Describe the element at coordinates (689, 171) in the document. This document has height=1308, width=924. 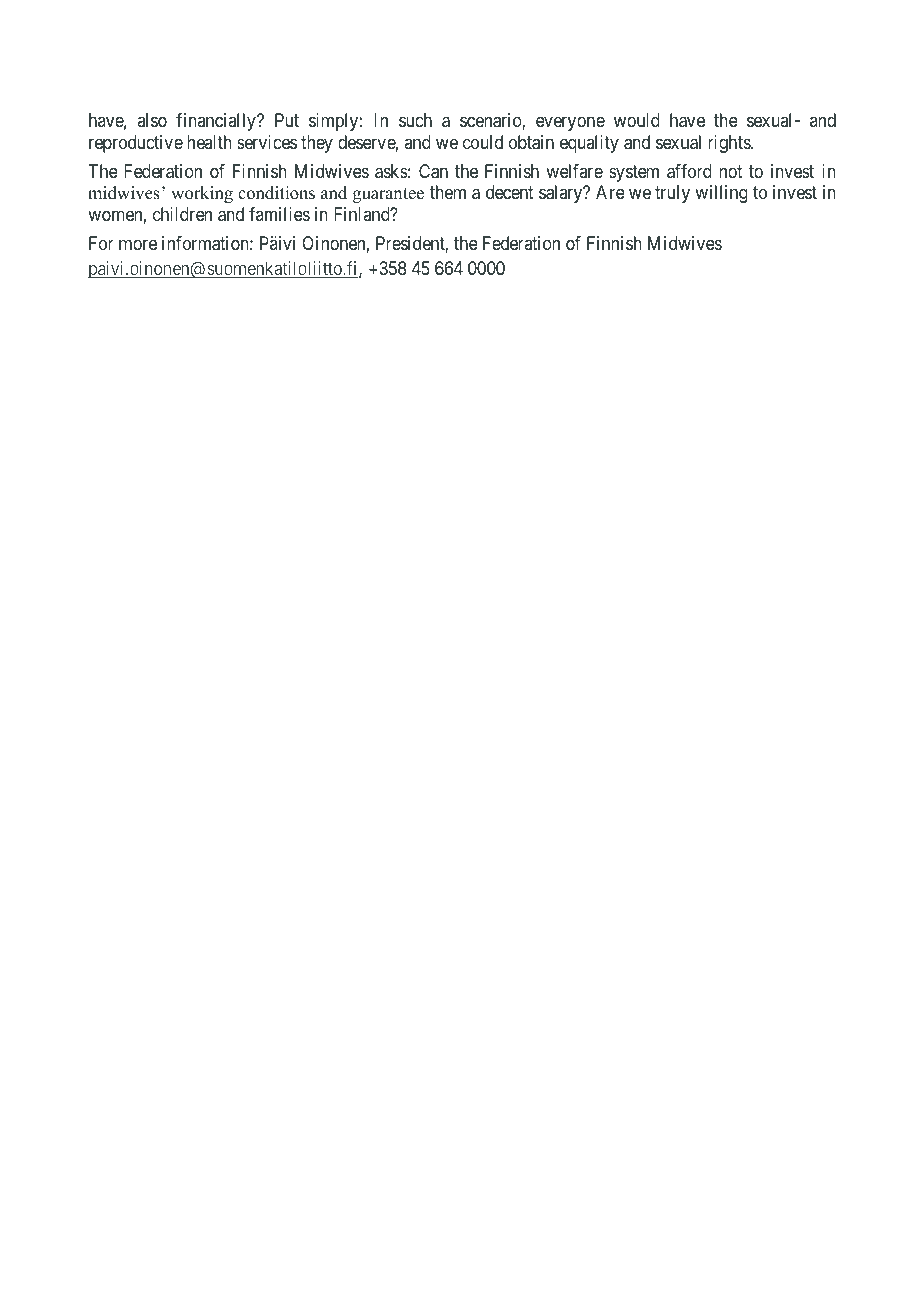
I see `afford` at that location.
